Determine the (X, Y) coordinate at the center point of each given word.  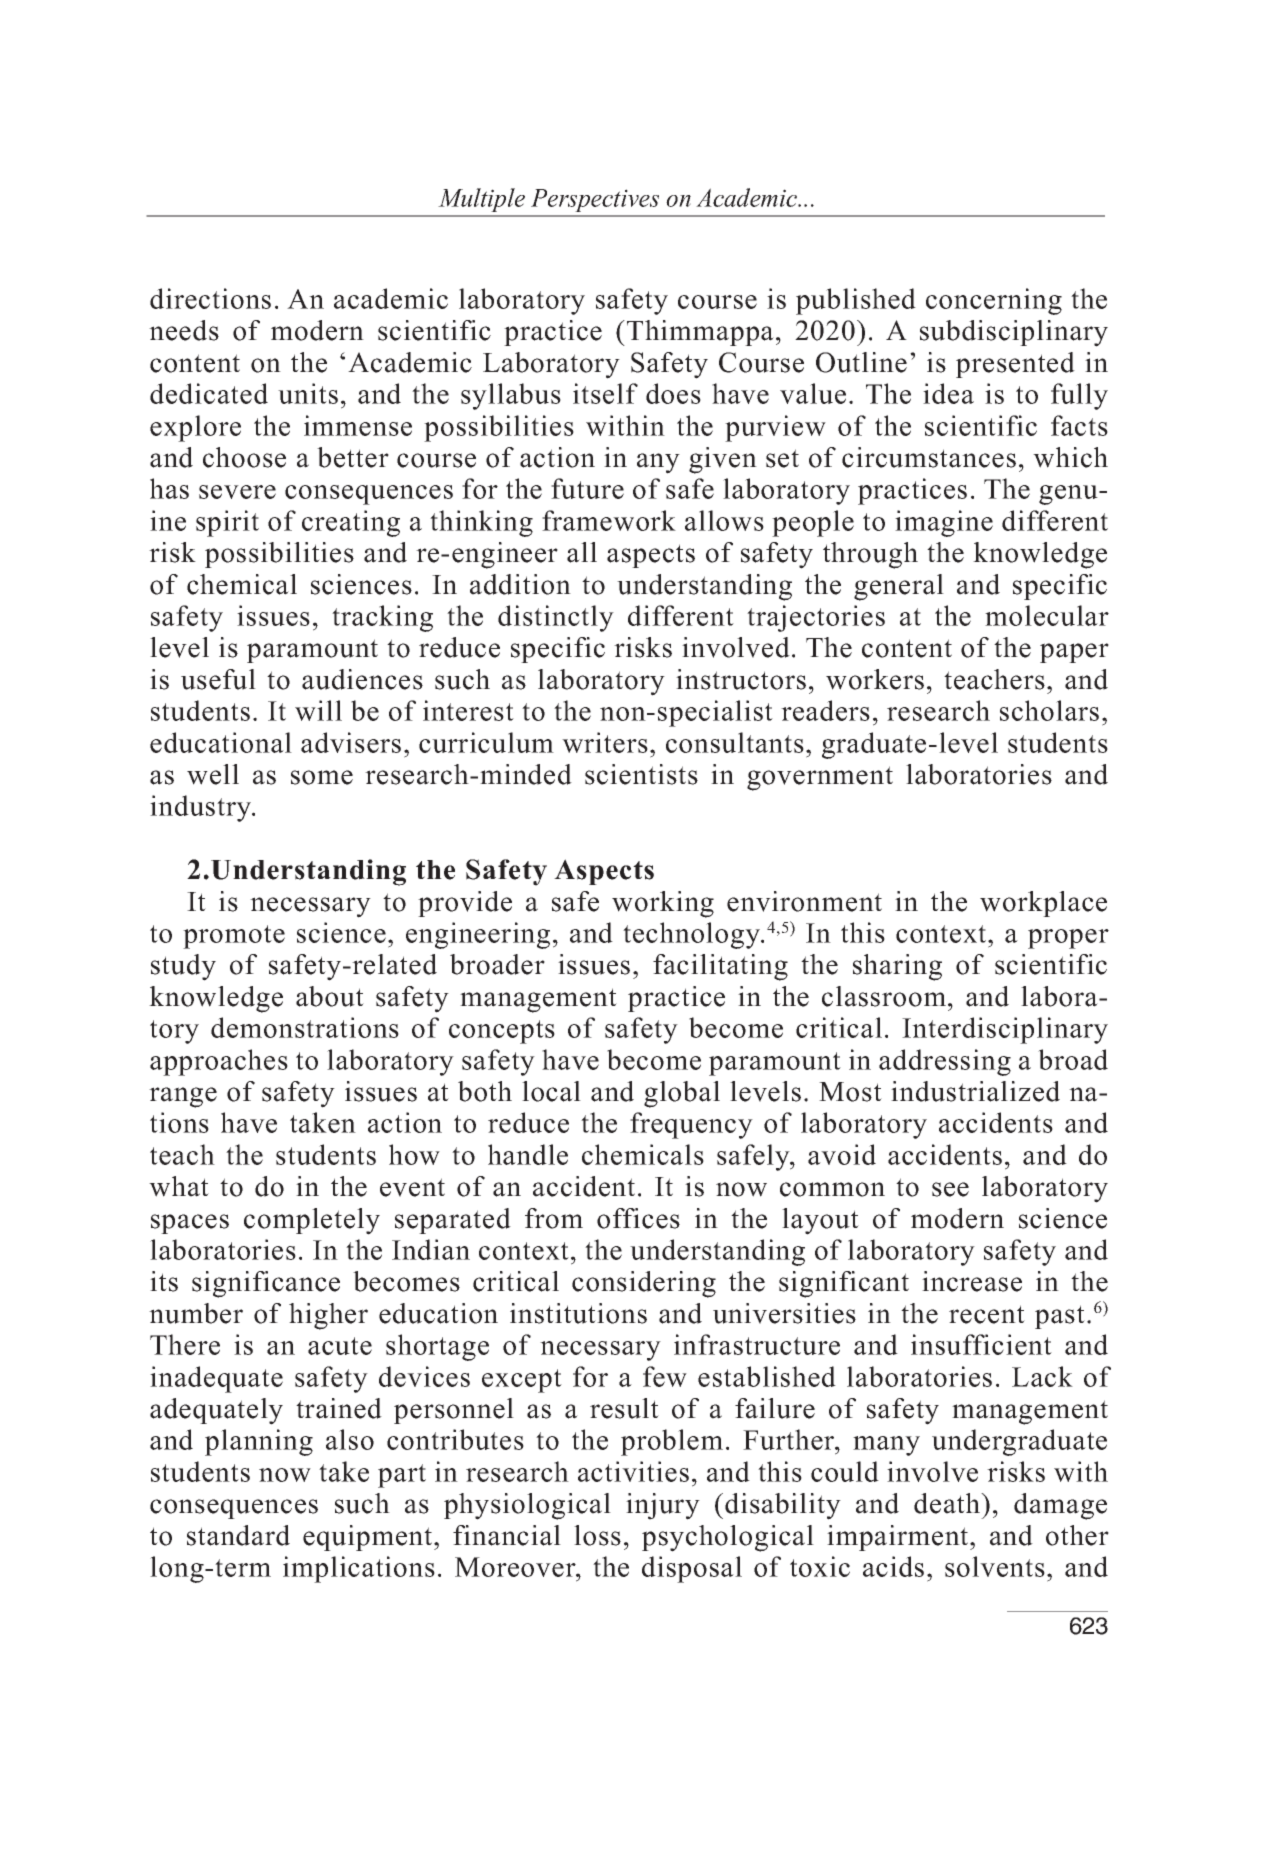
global (682, 1094)
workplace (1043, 904)
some (322, 777)
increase (972, 1281)
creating (351, 523)
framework (609, 520)
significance (266, 1284)
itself (605, 393)
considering (644, 1284)
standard (238, 1535)
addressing (945, 1062)
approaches (219, 1062)
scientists (641, 774)
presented (1015, 365)
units (308, 393)
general (899, 587)
